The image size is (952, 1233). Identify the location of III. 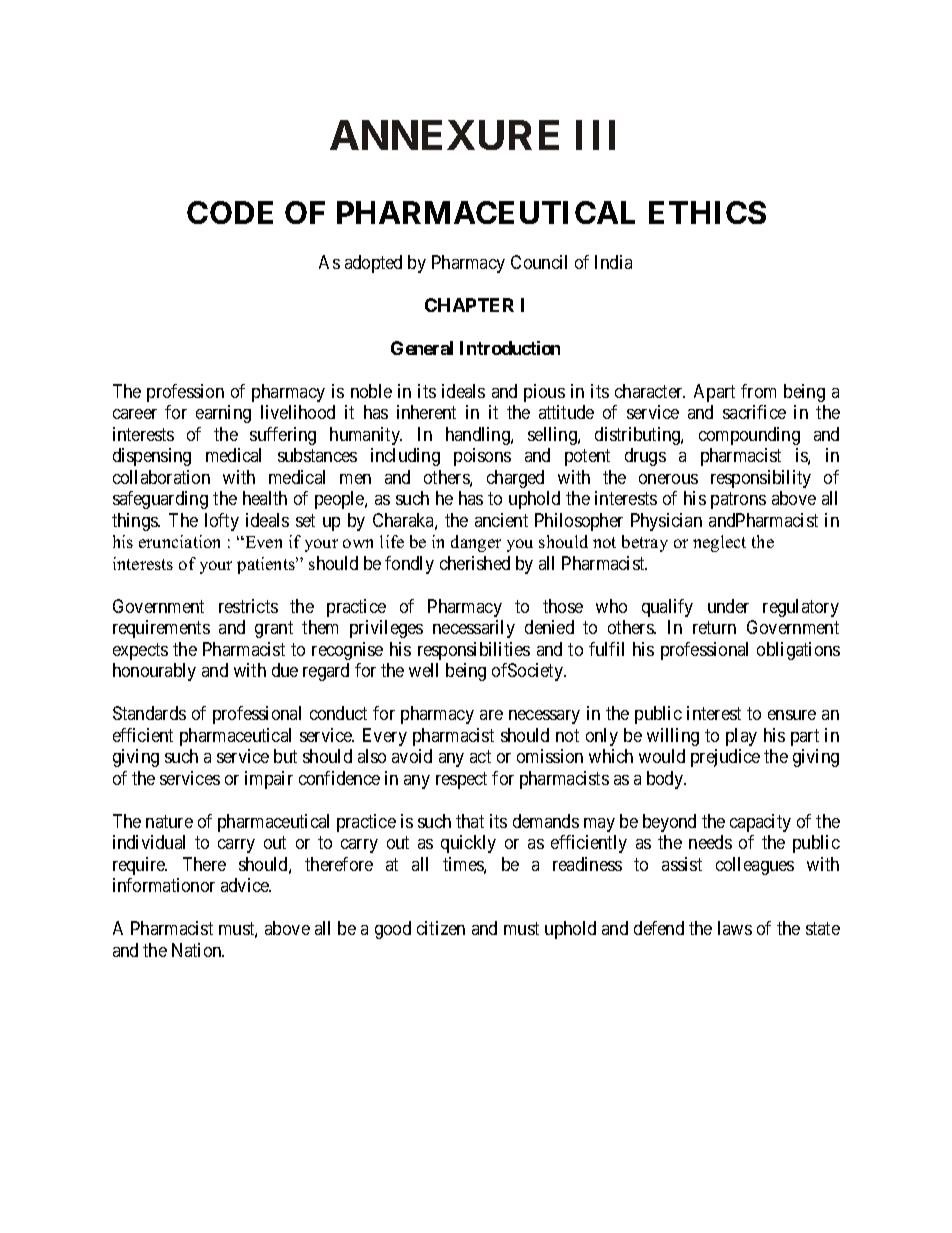
(595, 135).
